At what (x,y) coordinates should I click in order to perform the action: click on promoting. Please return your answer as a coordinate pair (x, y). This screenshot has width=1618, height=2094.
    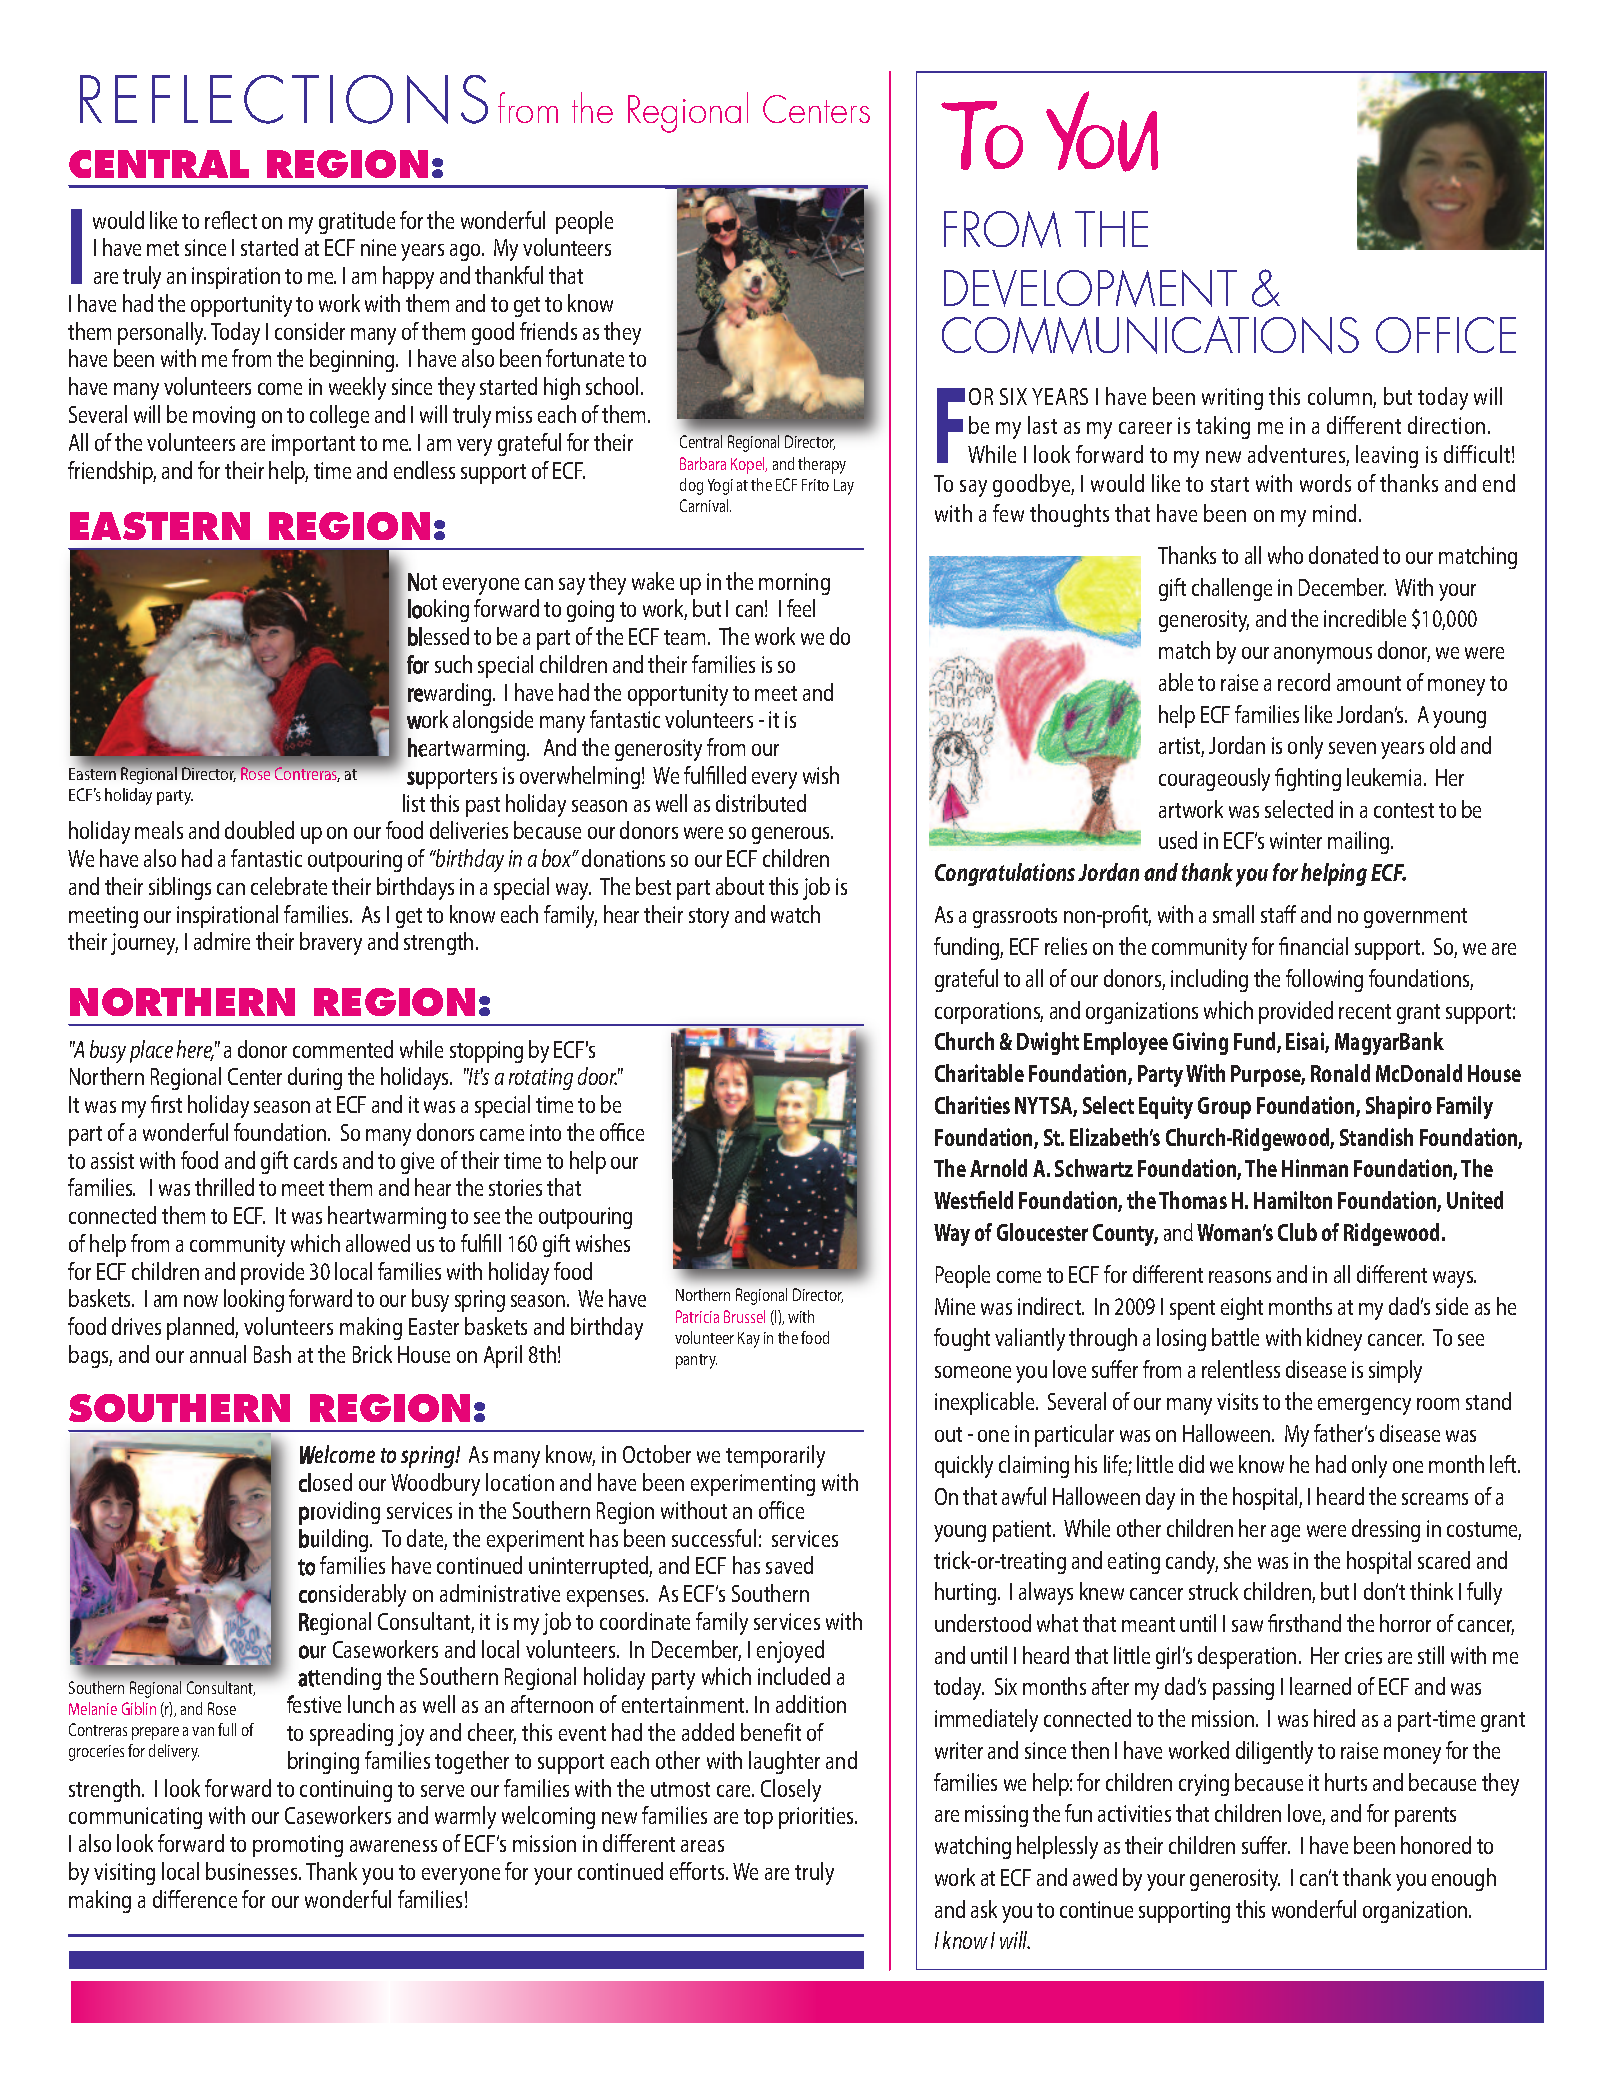
    Looking at the image, I should click on (298, 1846).
